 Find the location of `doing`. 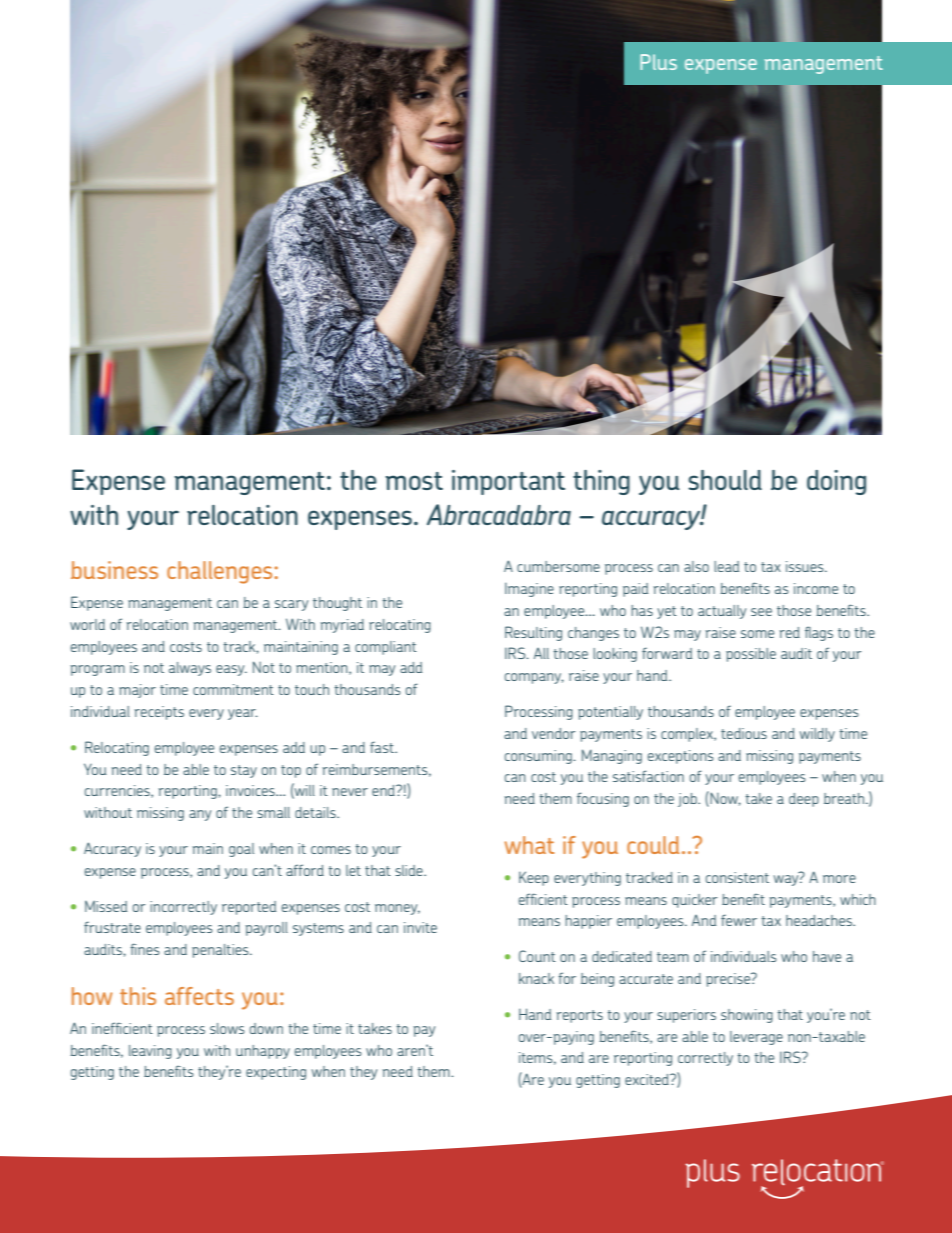

doing is located at coordinates (836, 482).
